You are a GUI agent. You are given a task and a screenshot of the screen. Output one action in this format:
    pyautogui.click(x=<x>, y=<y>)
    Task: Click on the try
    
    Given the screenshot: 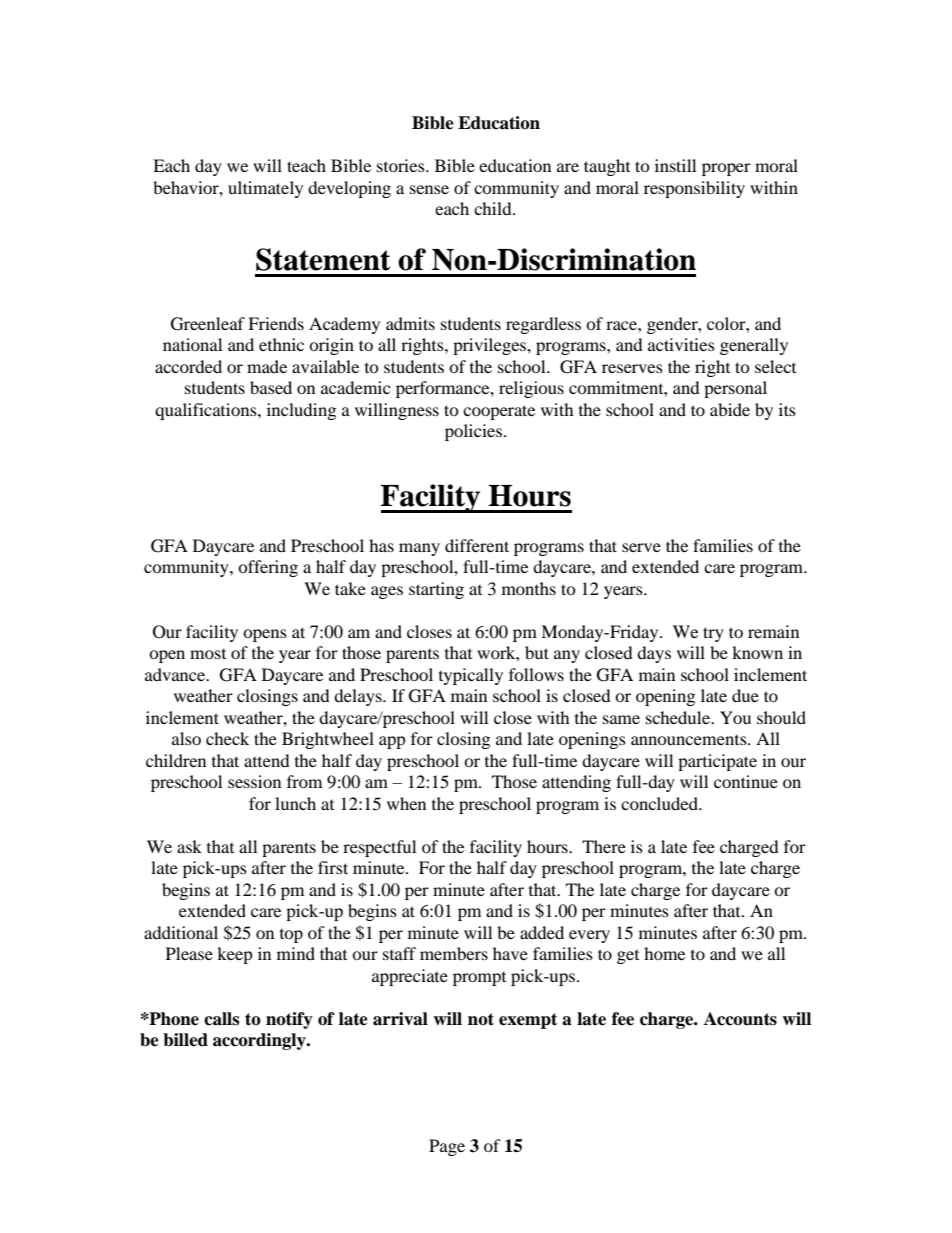 What is the action you would take?
    pyautogui.click(x=713, y=634)
